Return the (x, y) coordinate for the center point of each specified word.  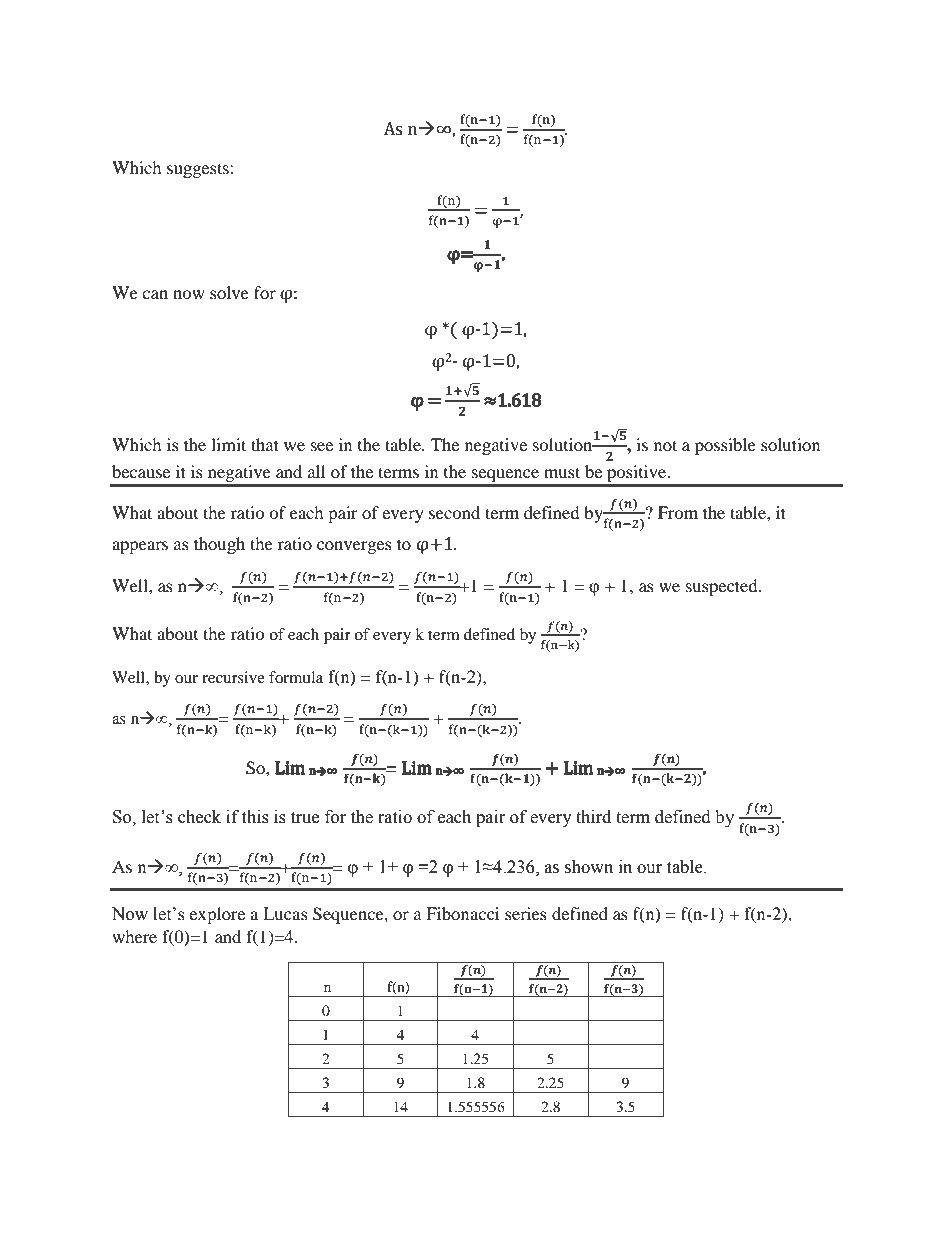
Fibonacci (462, 913)
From (678, 512)
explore (217, 915)
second (454, 512)
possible (725, 446)
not (665, 445)
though (219, 545)
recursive (233, 677)
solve (229, 292)
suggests (199, 170)
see (322, 446)
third (593, 817)
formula (296, 677)
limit (228, 444)
